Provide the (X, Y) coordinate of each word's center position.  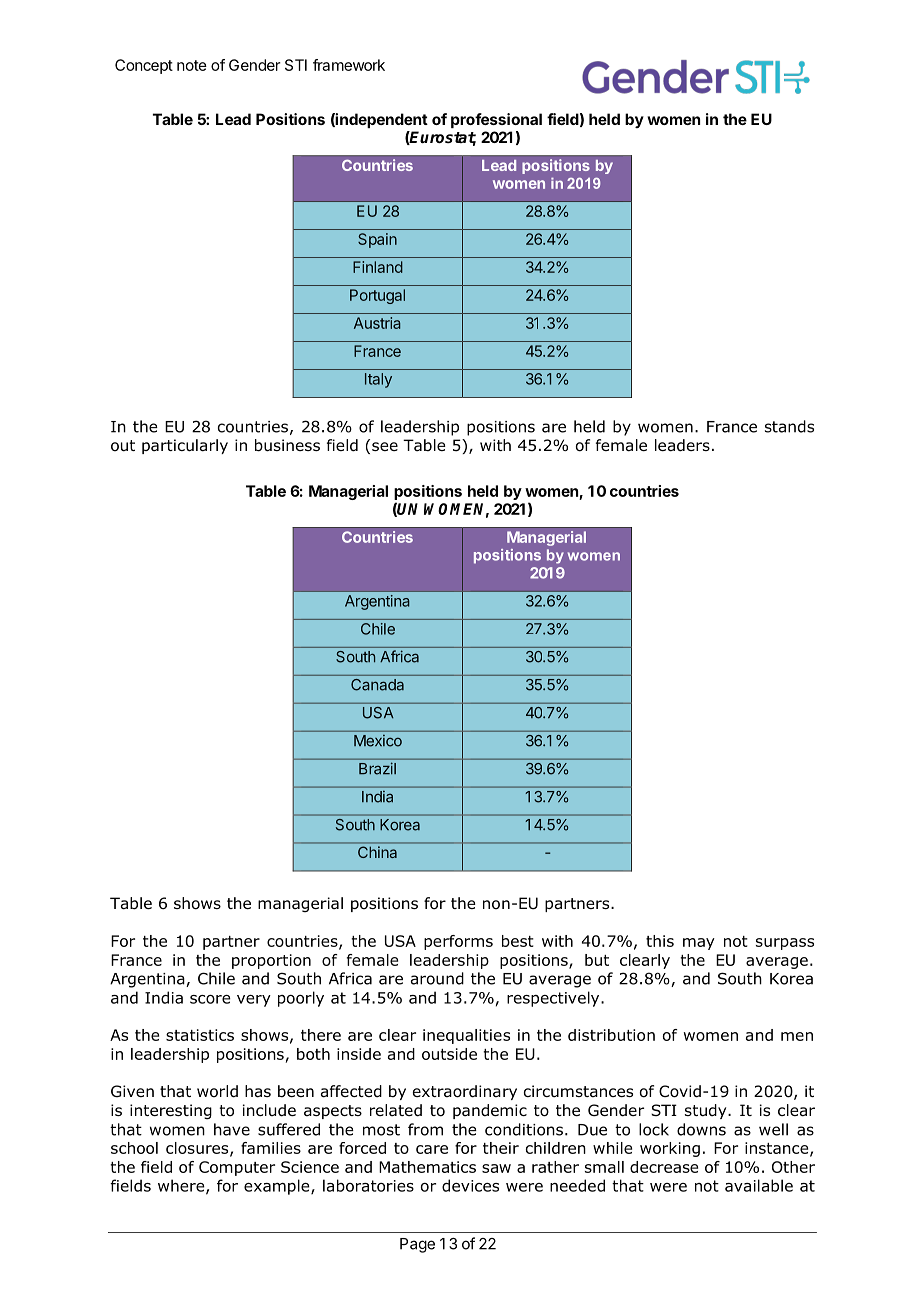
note (192, 65)
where (182, 1186)
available (759, 1185)
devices (470, 1185)
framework (349, 65)
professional (496, 120)
